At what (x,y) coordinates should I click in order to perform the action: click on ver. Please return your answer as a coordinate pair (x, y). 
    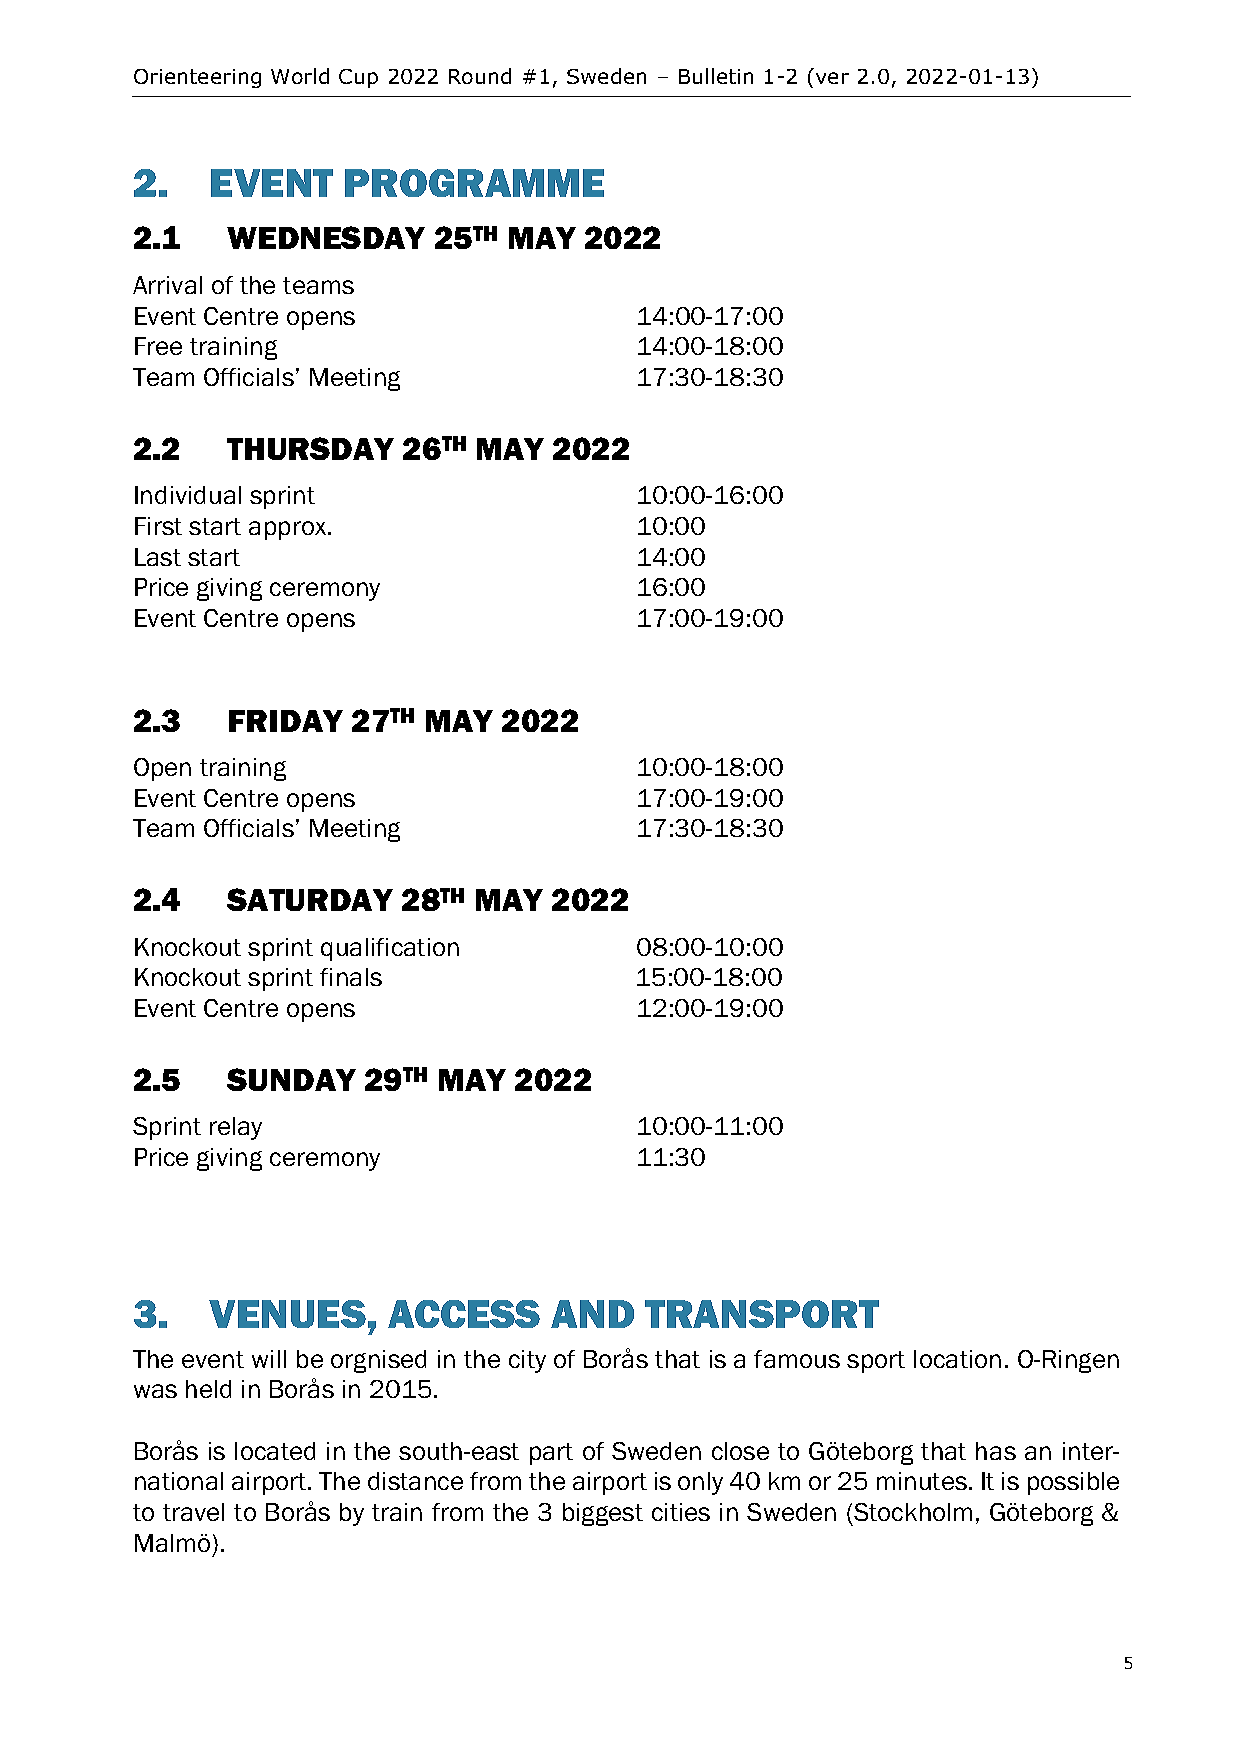
    Looking at the image, I should click on (832, 78).
